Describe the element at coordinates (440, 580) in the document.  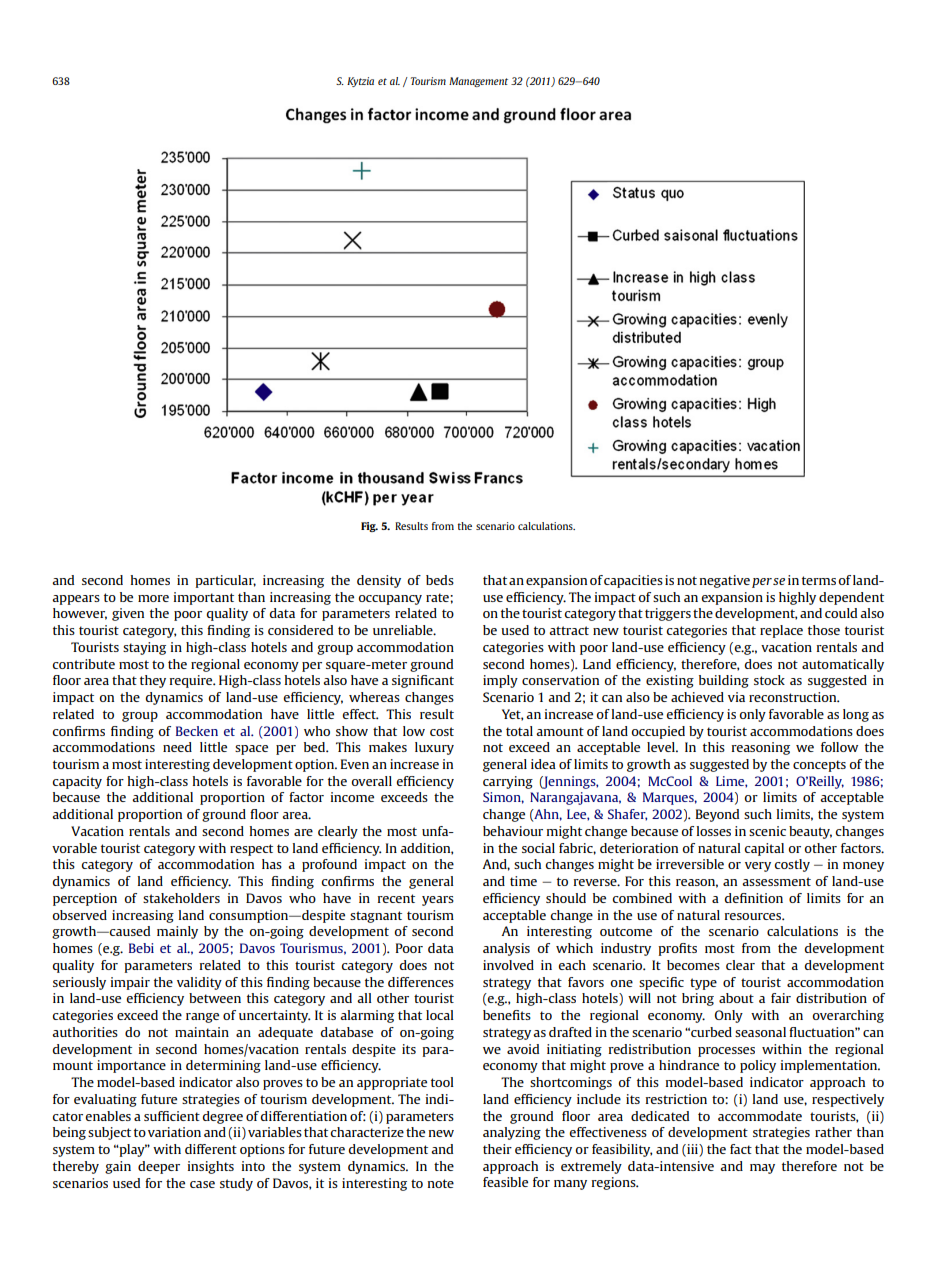
I see `beds` at that location.
